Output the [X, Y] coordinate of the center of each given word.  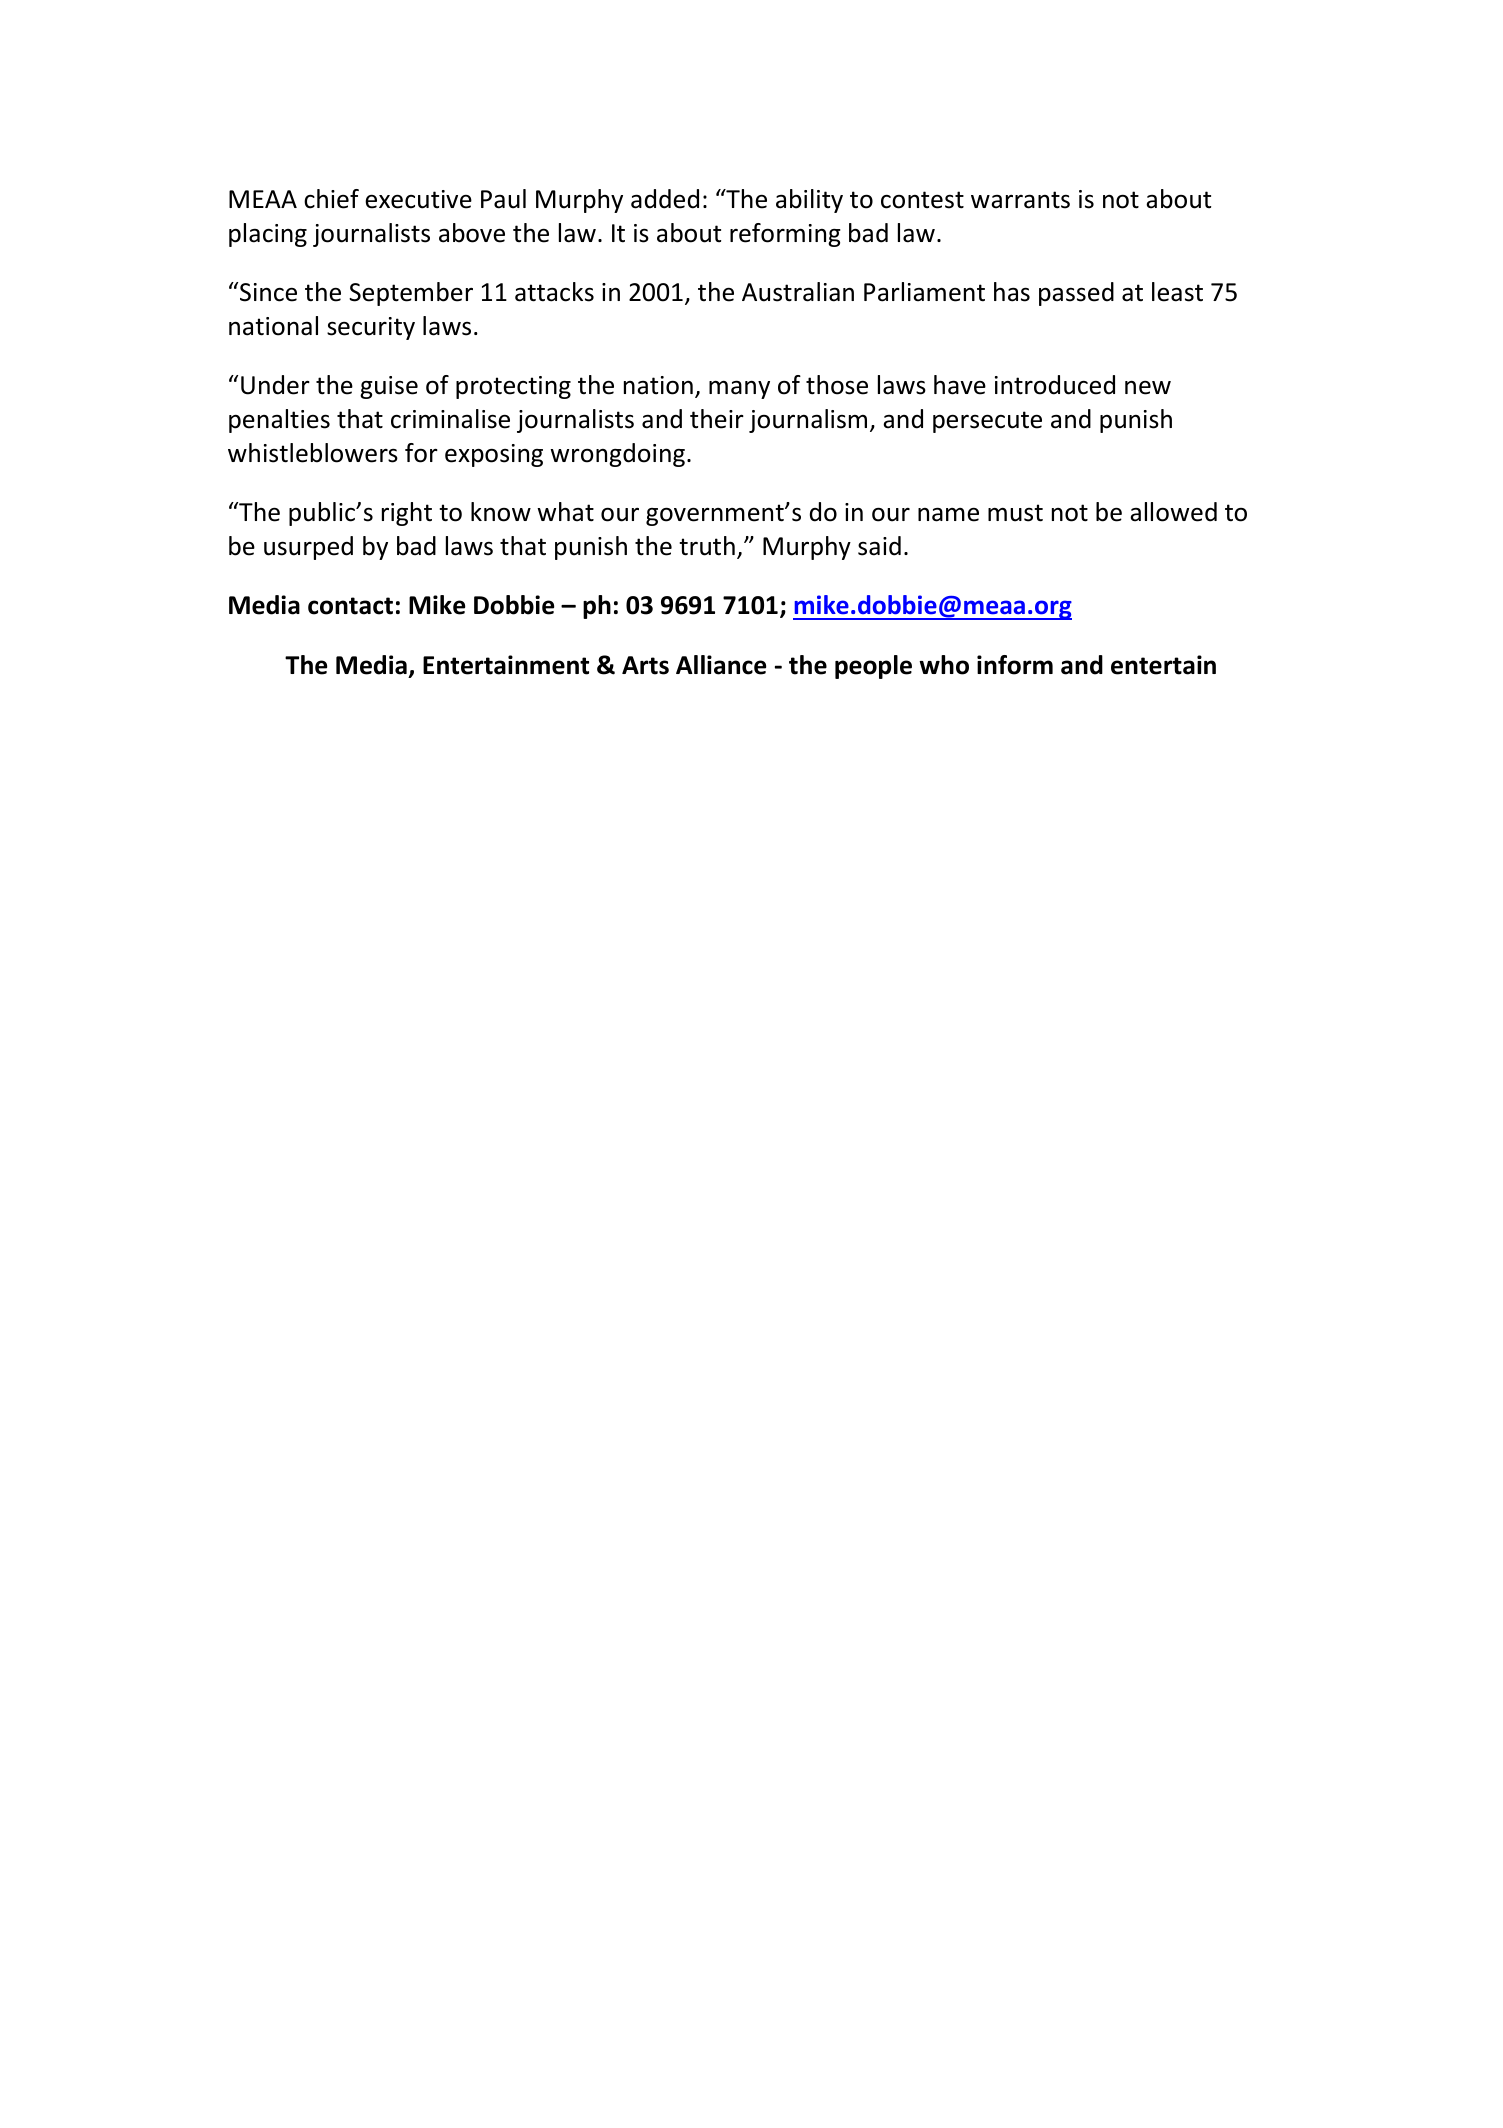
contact [350, 606]
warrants [1020, 200]
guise [389, 387]
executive [418, 199]
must [1015, 513]
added [665, 199]
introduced [1055, 385]
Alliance [721, 665]
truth [707, 546]
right [407, 514]
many [739, 389]
